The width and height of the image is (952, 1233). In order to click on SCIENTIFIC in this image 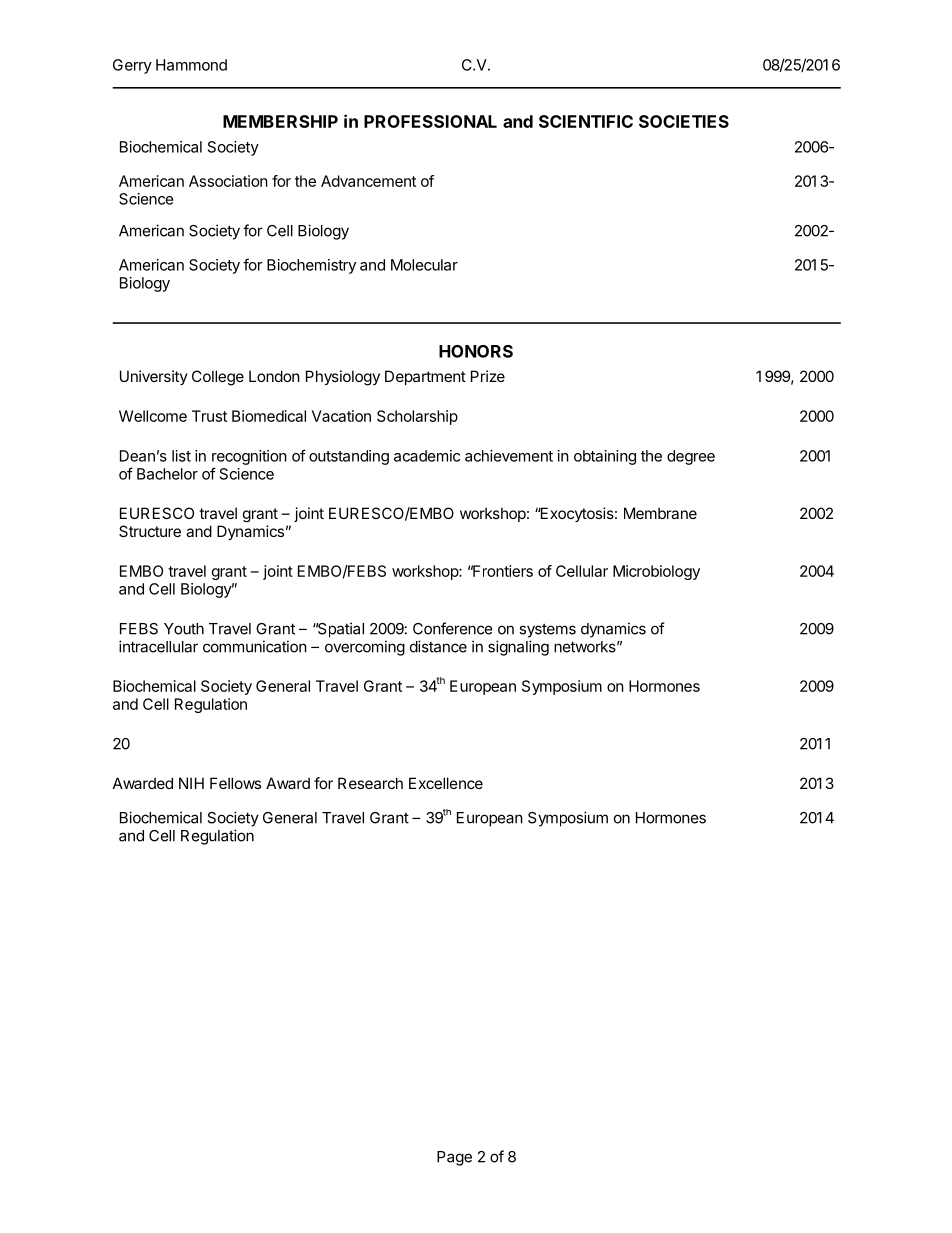, I will do `click(586, 121)`.
